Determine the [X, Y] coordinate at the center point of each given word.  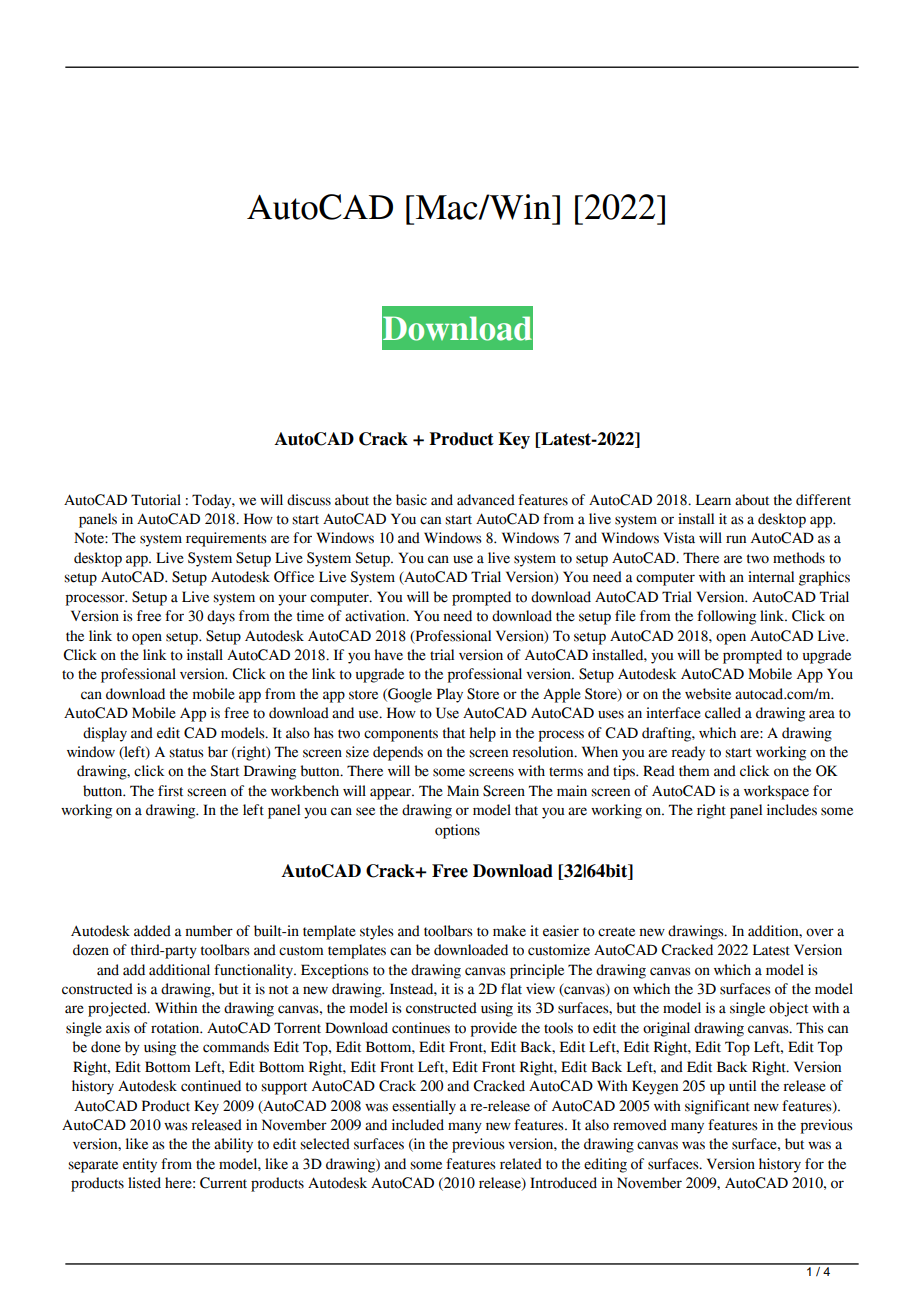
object [788, 1009]
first [170, 791]
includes [792, 810]
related [521, 1164]
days [221, 617]
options [457, 831]
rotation [176, 1028]
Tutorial [156, 500]
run [736, 539]
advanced [486, 500]
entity [140, 1165]
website [708, 694]
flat [511, 989]
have [388, 655]
